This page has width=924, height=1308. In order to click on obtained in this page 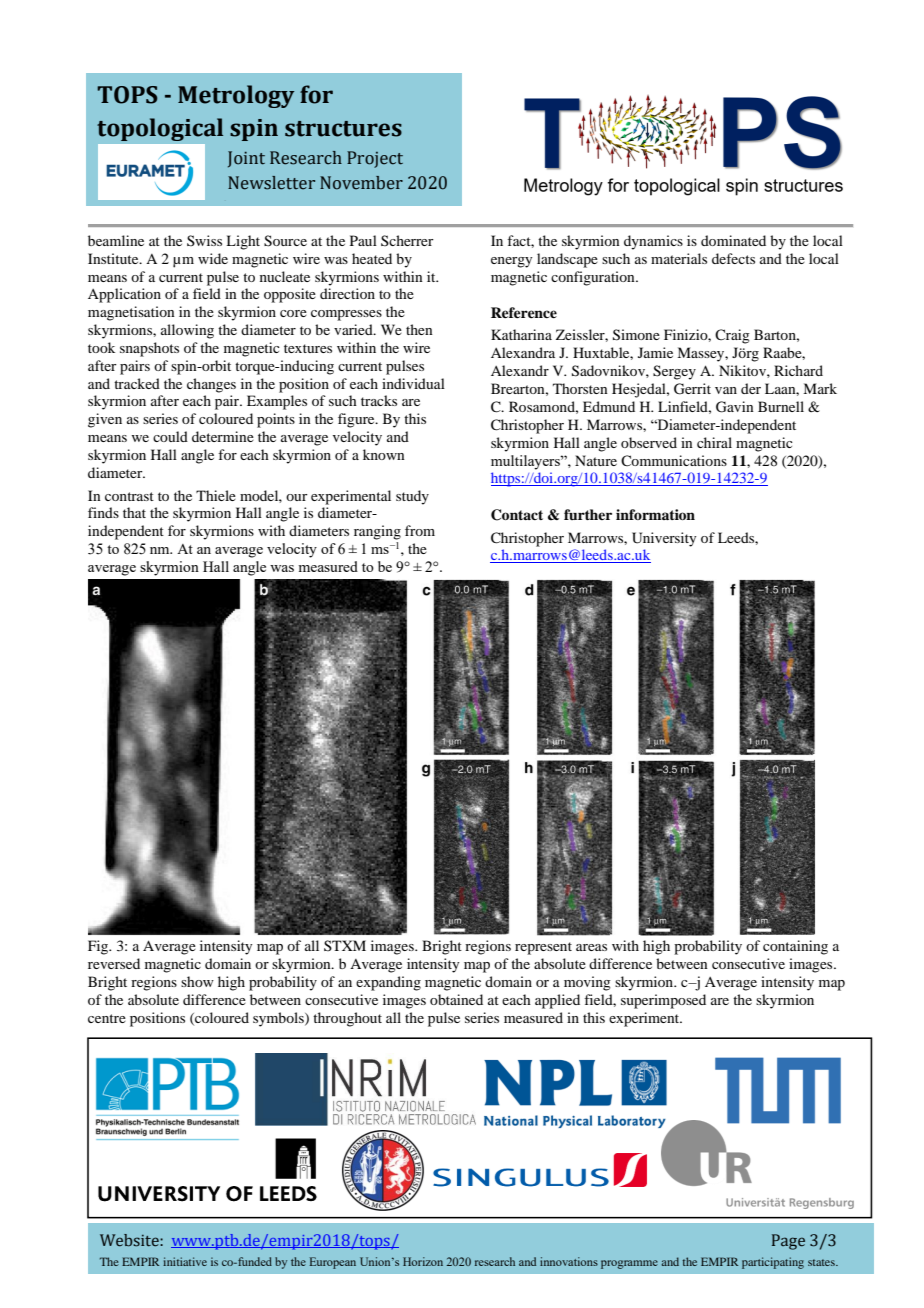, I will do `click(456, 999)`.
